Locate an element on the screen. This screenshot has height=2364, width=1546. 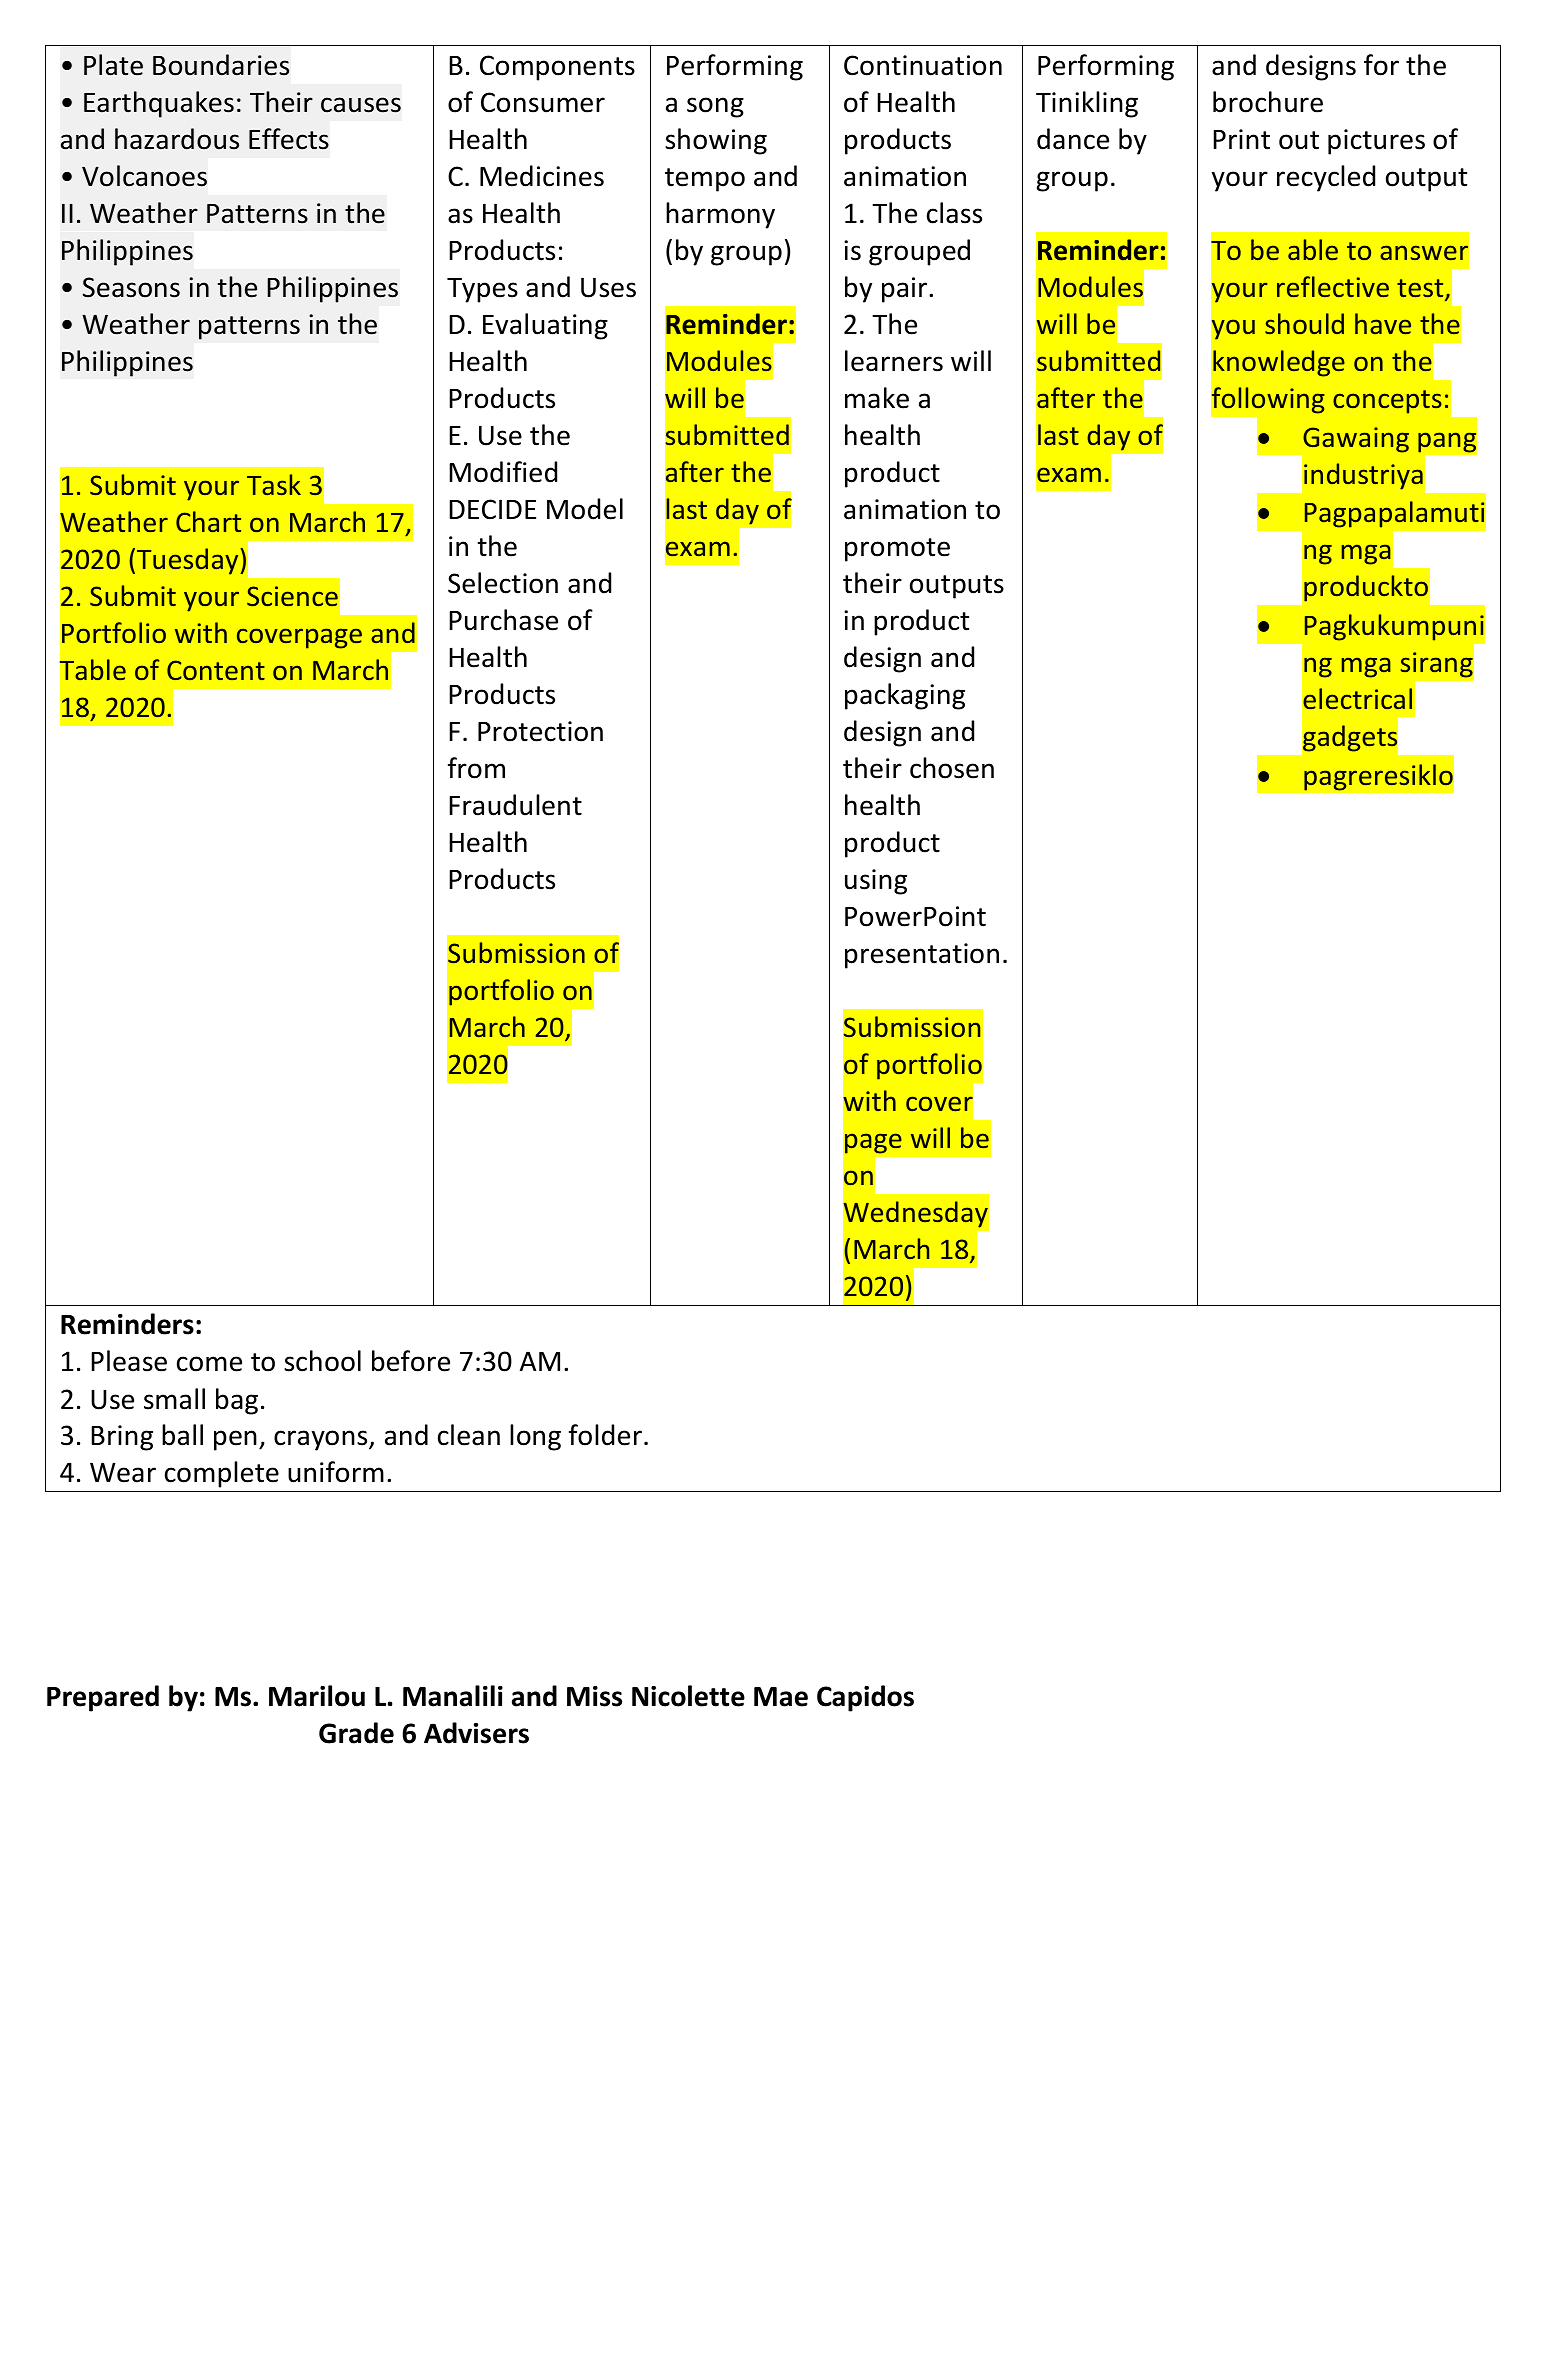
school is located at coordinates (322, 1361).
